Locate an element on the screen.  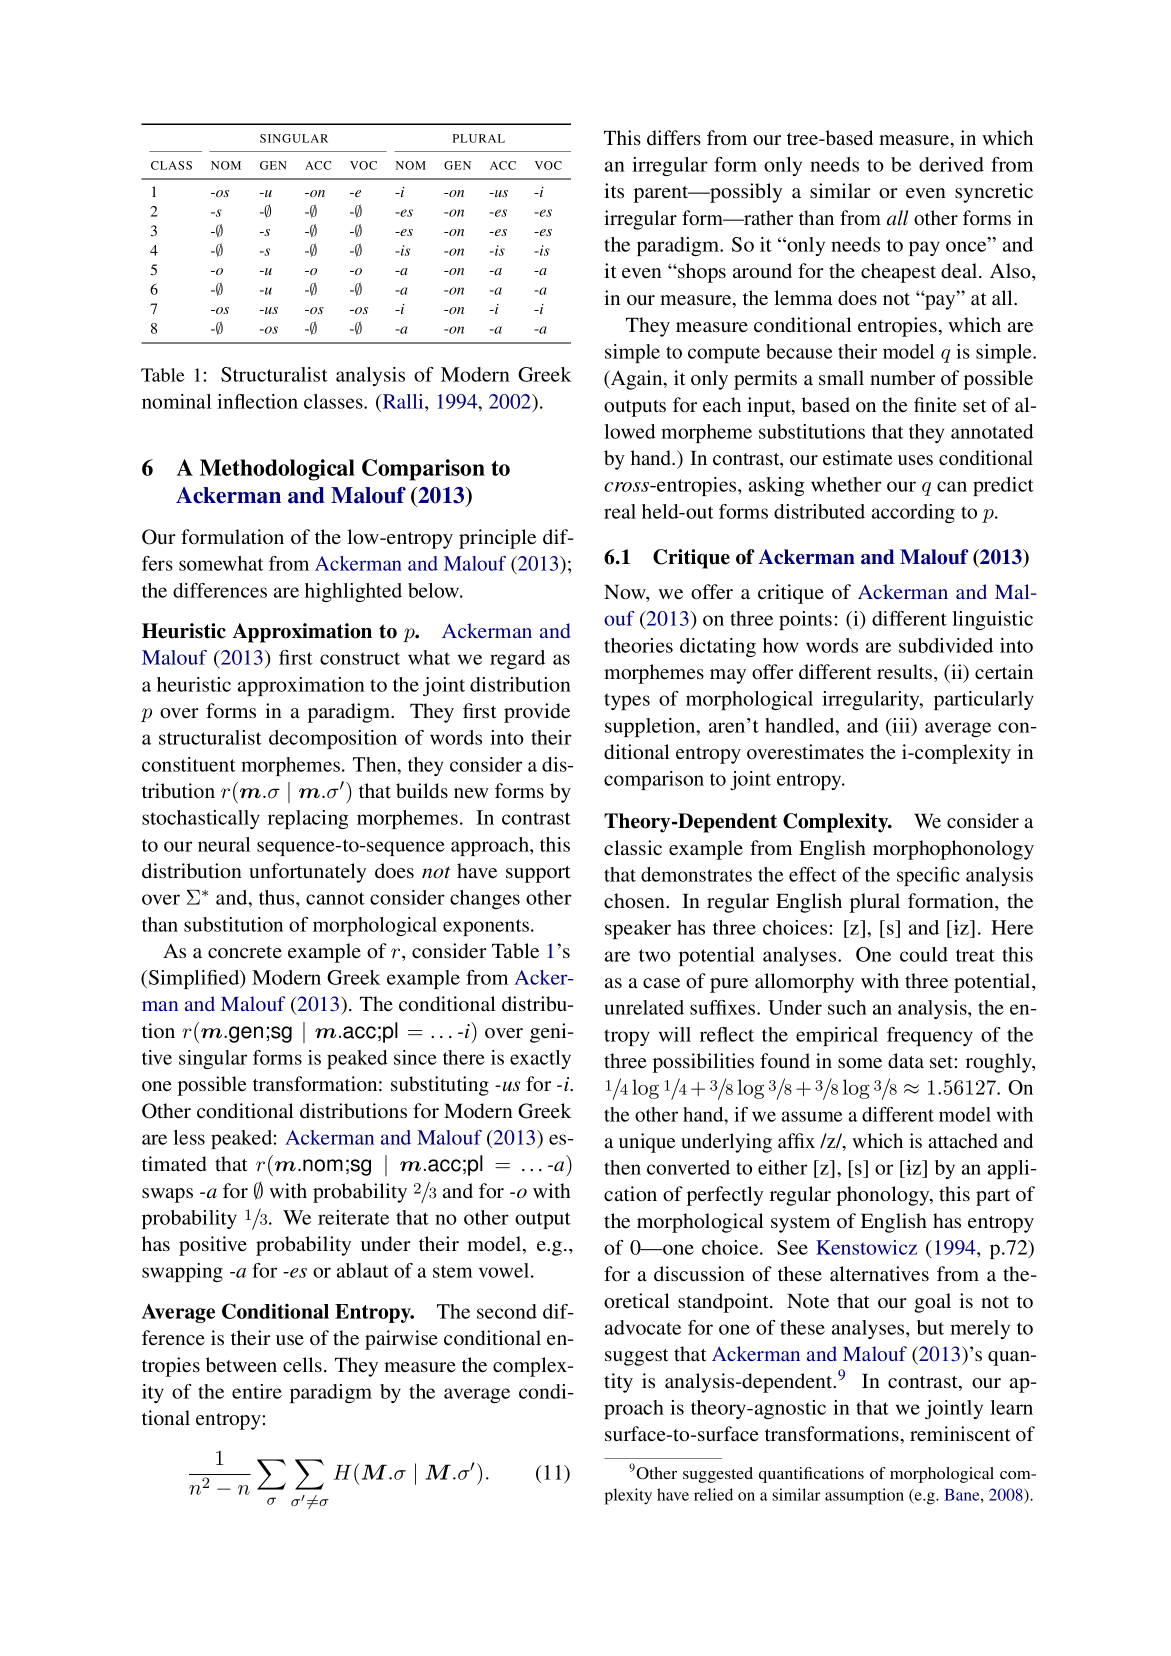
Simplified is located at coordinates (195, 979).
